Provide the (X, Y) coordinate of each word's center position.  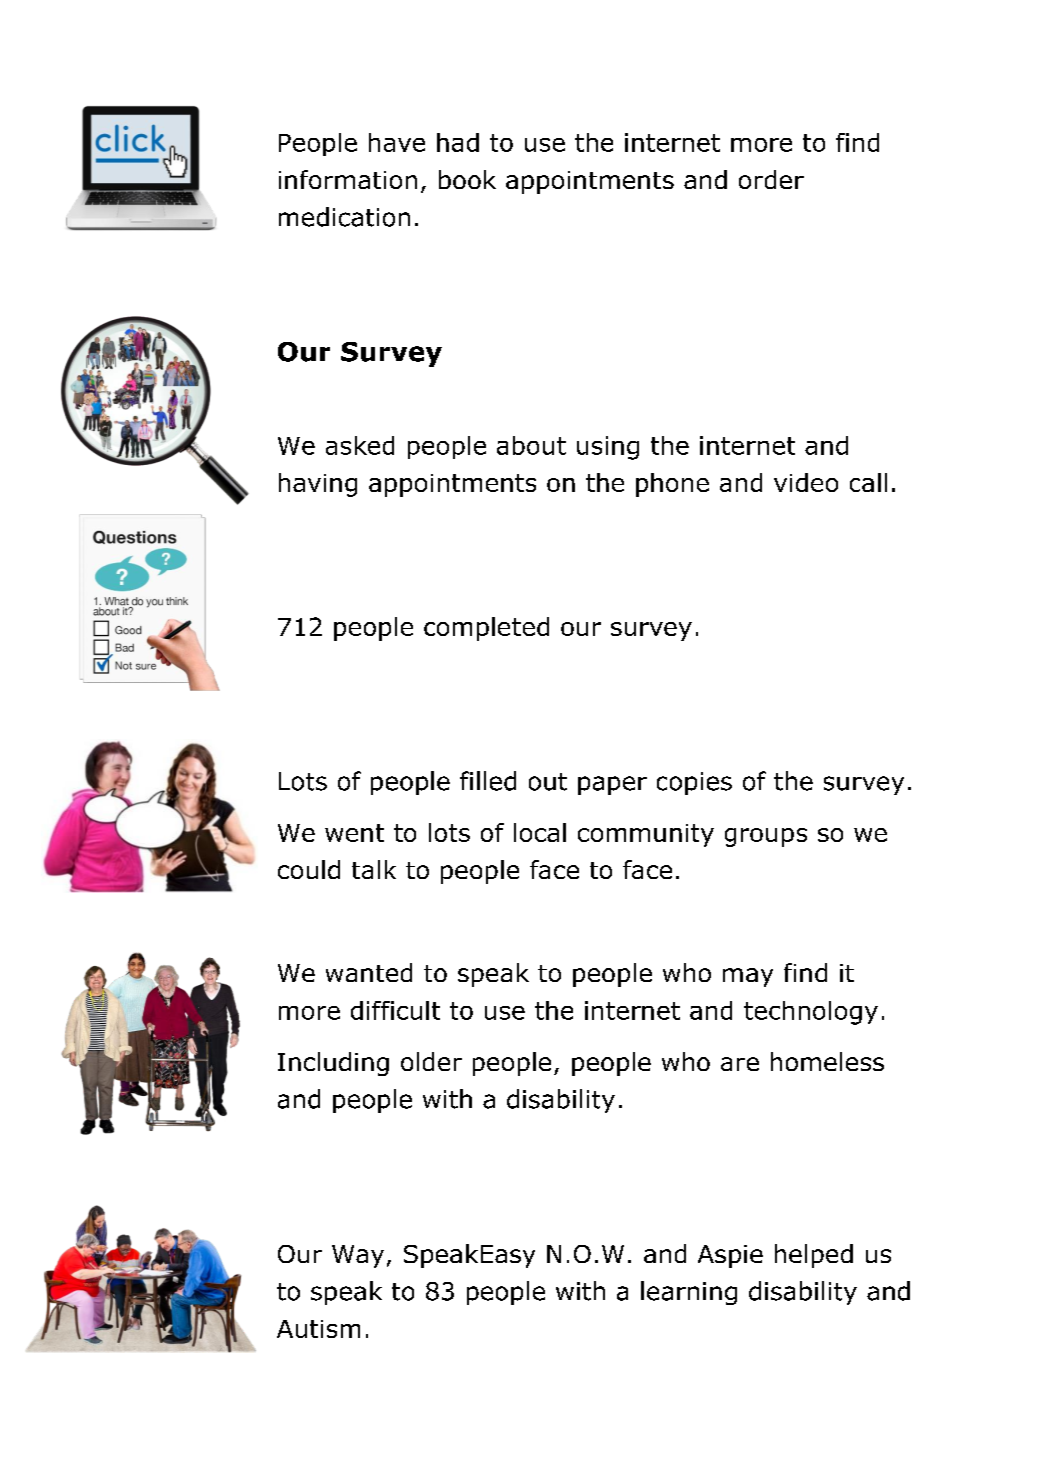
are (740, 1064)
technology (811, 1013)
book (467, 179)
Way (358, 1256)
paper (612, 785)
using (608, 448)
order (771, 179)
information (348, 179)
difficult (395, 1010)
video (806, 482)
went (354, 833)
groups (766, 837)
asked (360, 445)
